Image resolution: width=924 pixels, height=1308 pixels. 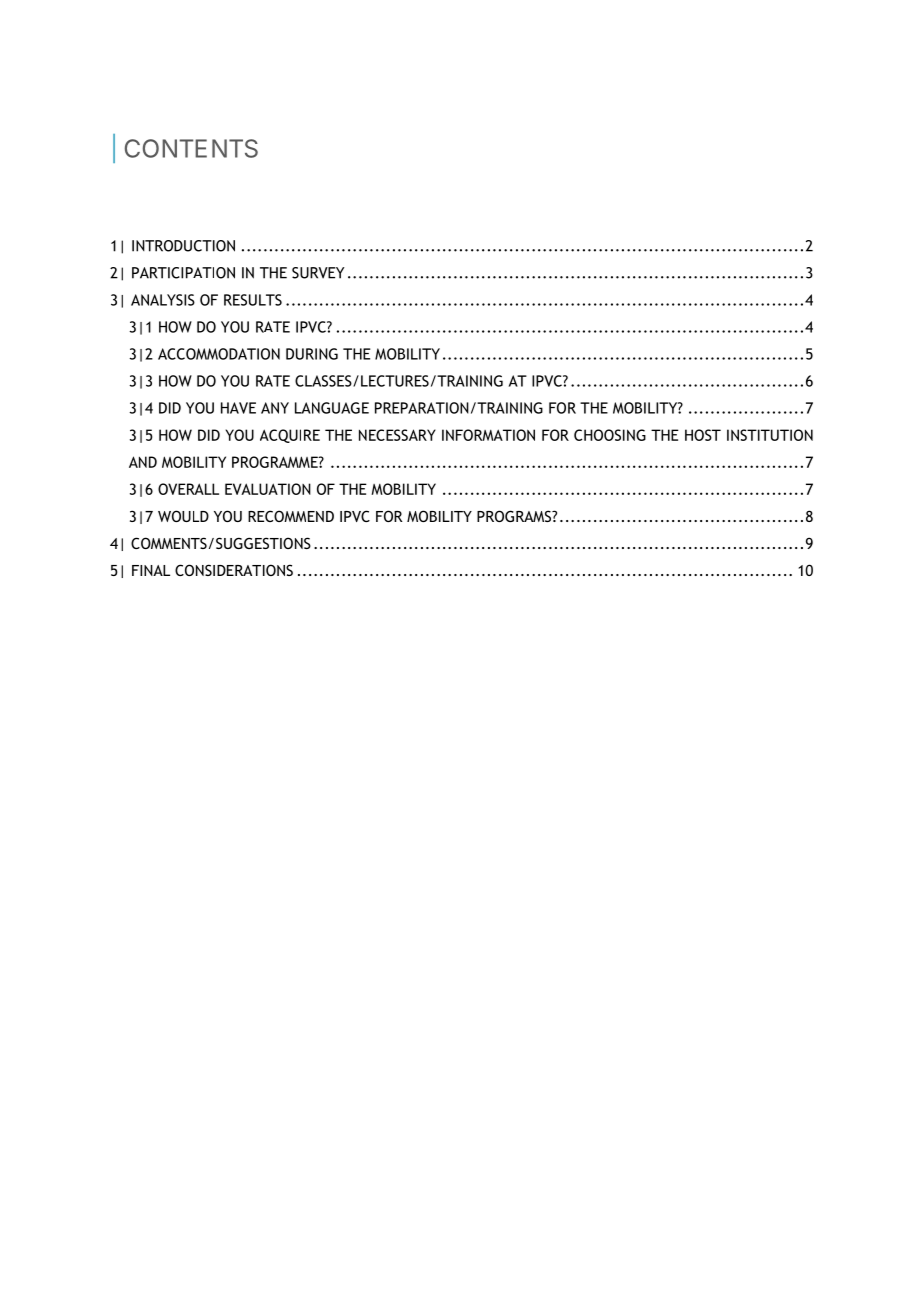 What do you see at coordinates (397, 435) in the page?
I see `NECESSARY` at bounding box center [397, 435].
